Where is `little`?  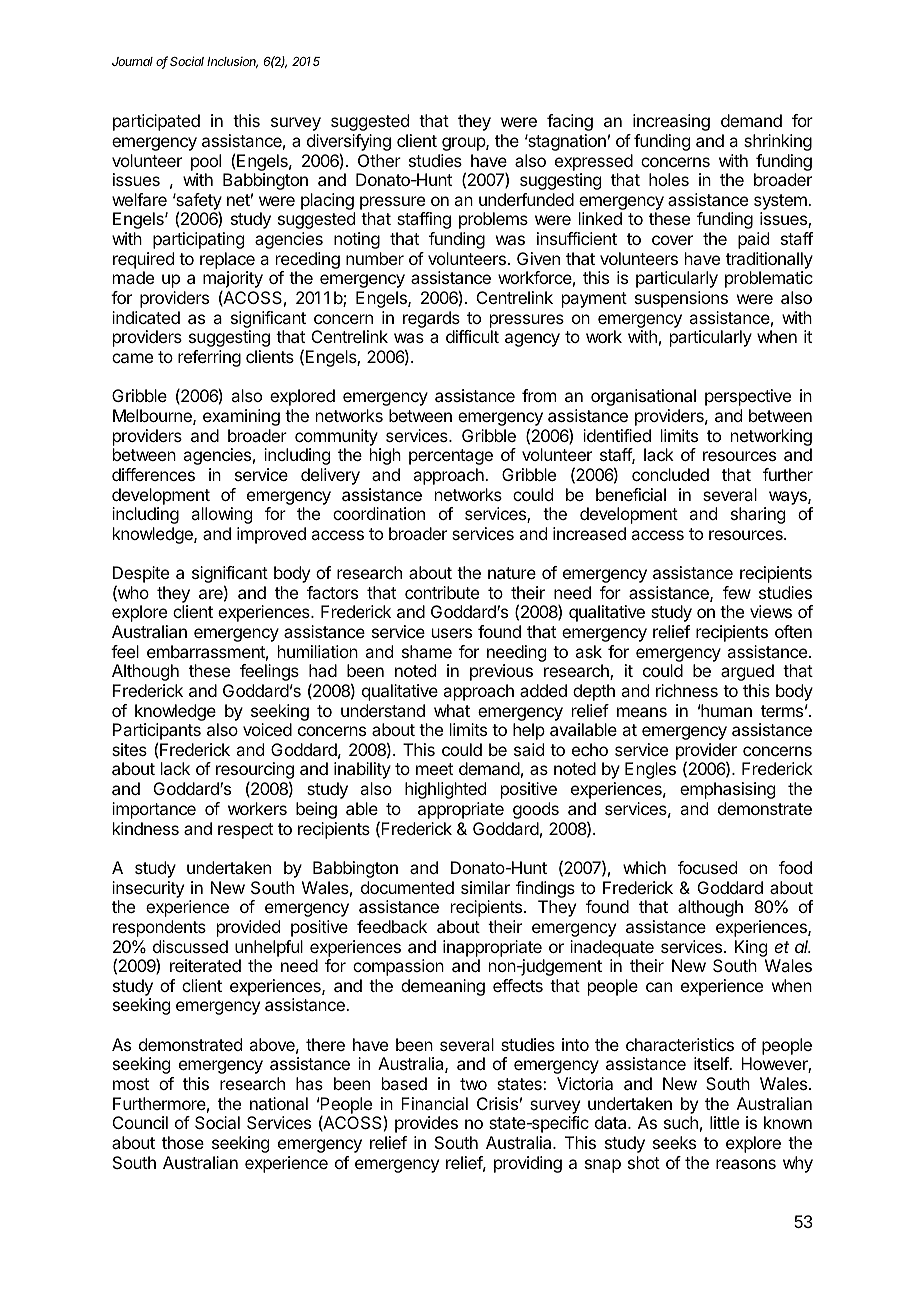 little is located at coordinates (724, 1122).
